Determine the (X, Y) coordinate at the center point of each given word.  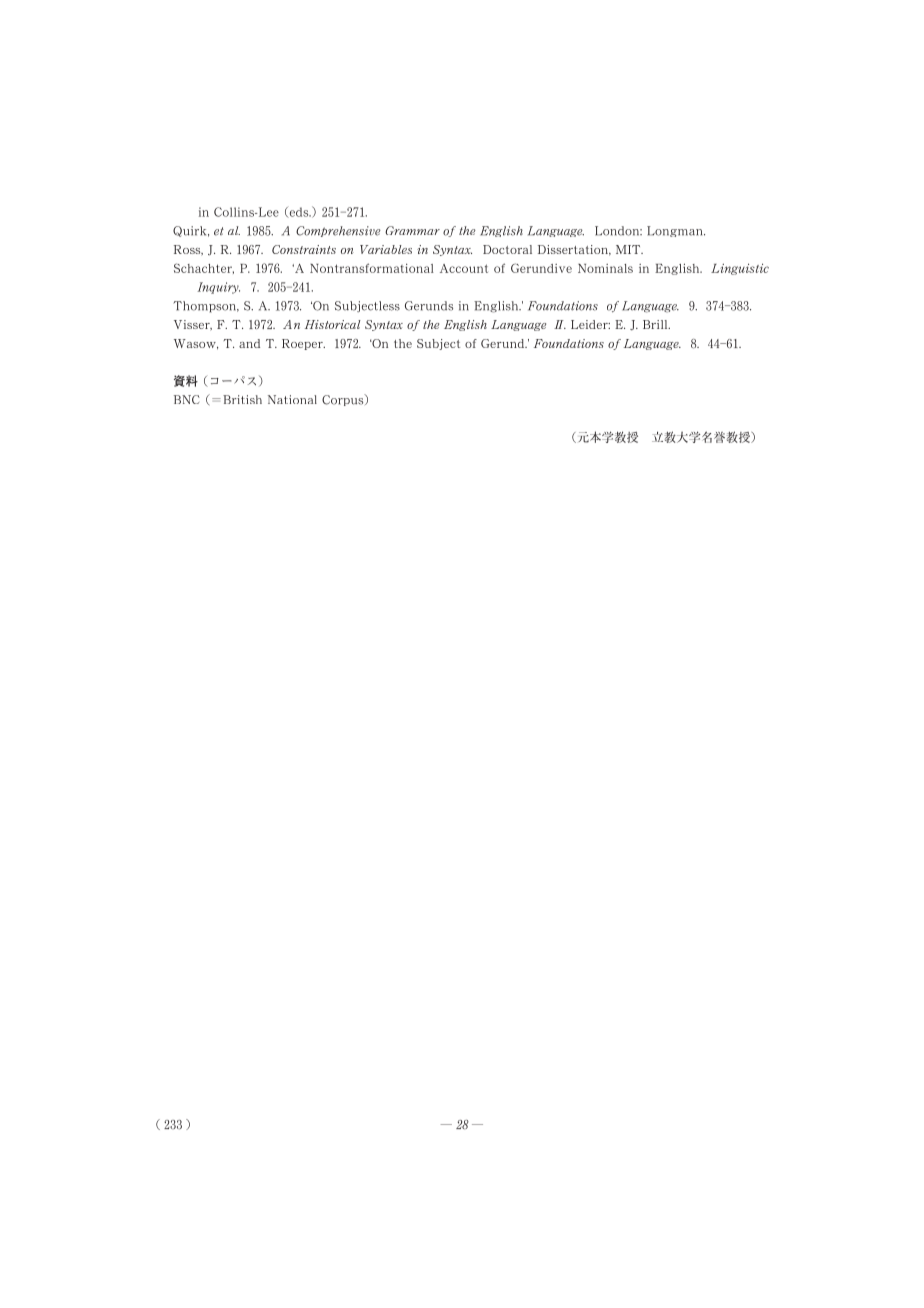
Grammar (412, 230)
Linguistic (740, 269)
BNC (187, 399)
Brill (656, 324)
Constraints (304, 249)
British (242, 399)
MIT (629, 249)
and (249, 343)
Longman (676, 231)
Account (464, 268)
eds (299, 212)
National (292, 399)
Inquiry (218, 288)
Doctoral (507, 249)
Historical (333, 324)
